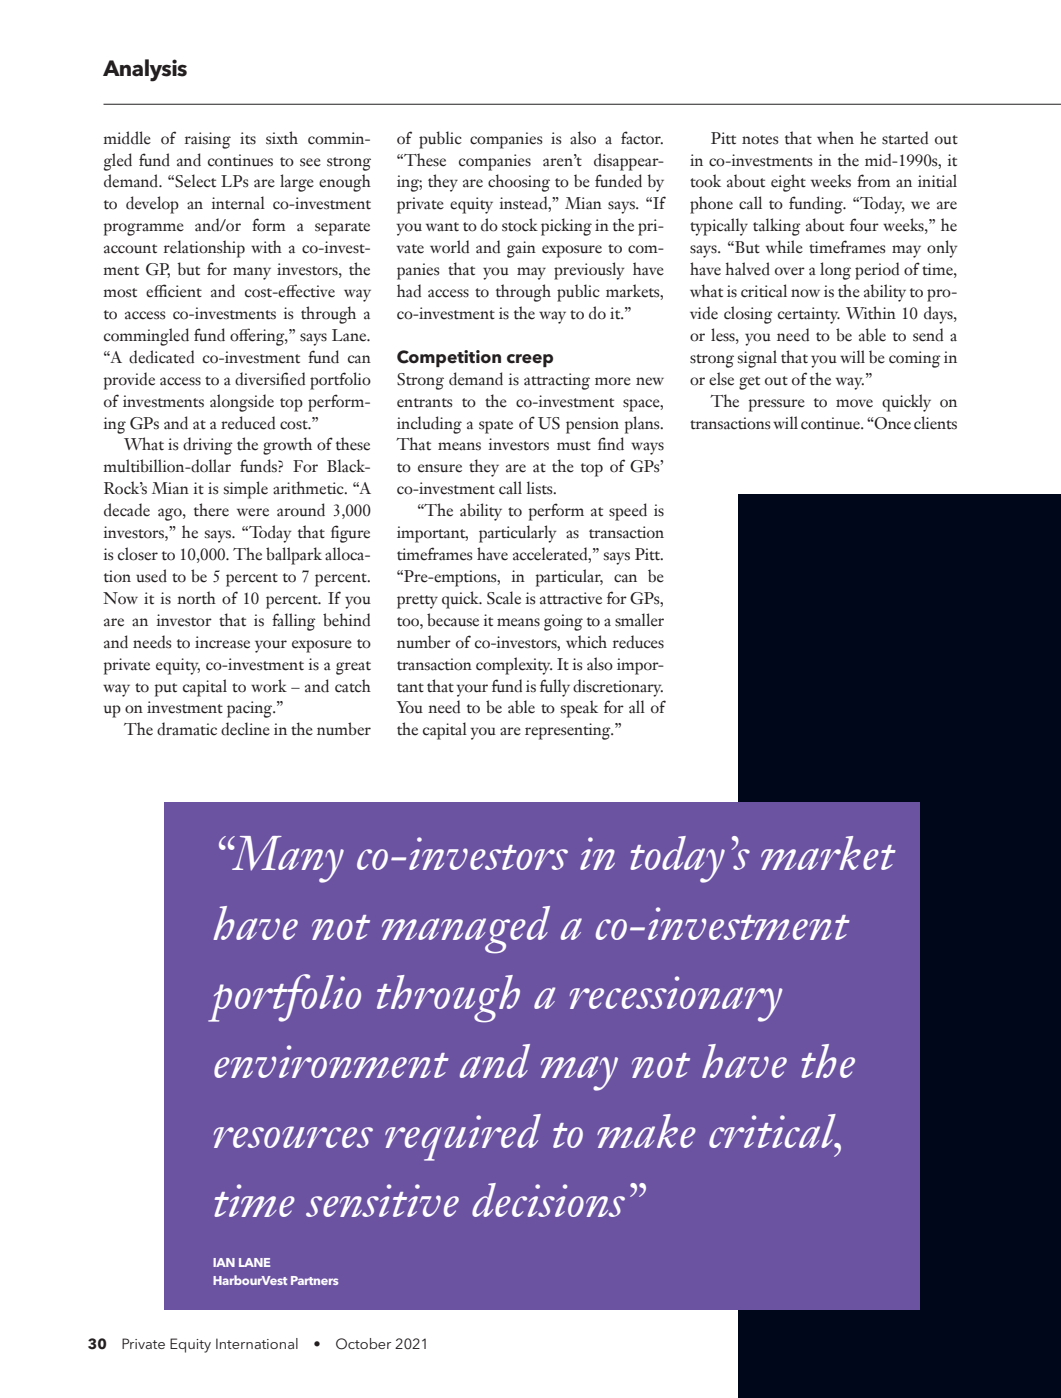 This screenshot has width=1061, height=1398. I want to click on attracting, so click(557, 381).
